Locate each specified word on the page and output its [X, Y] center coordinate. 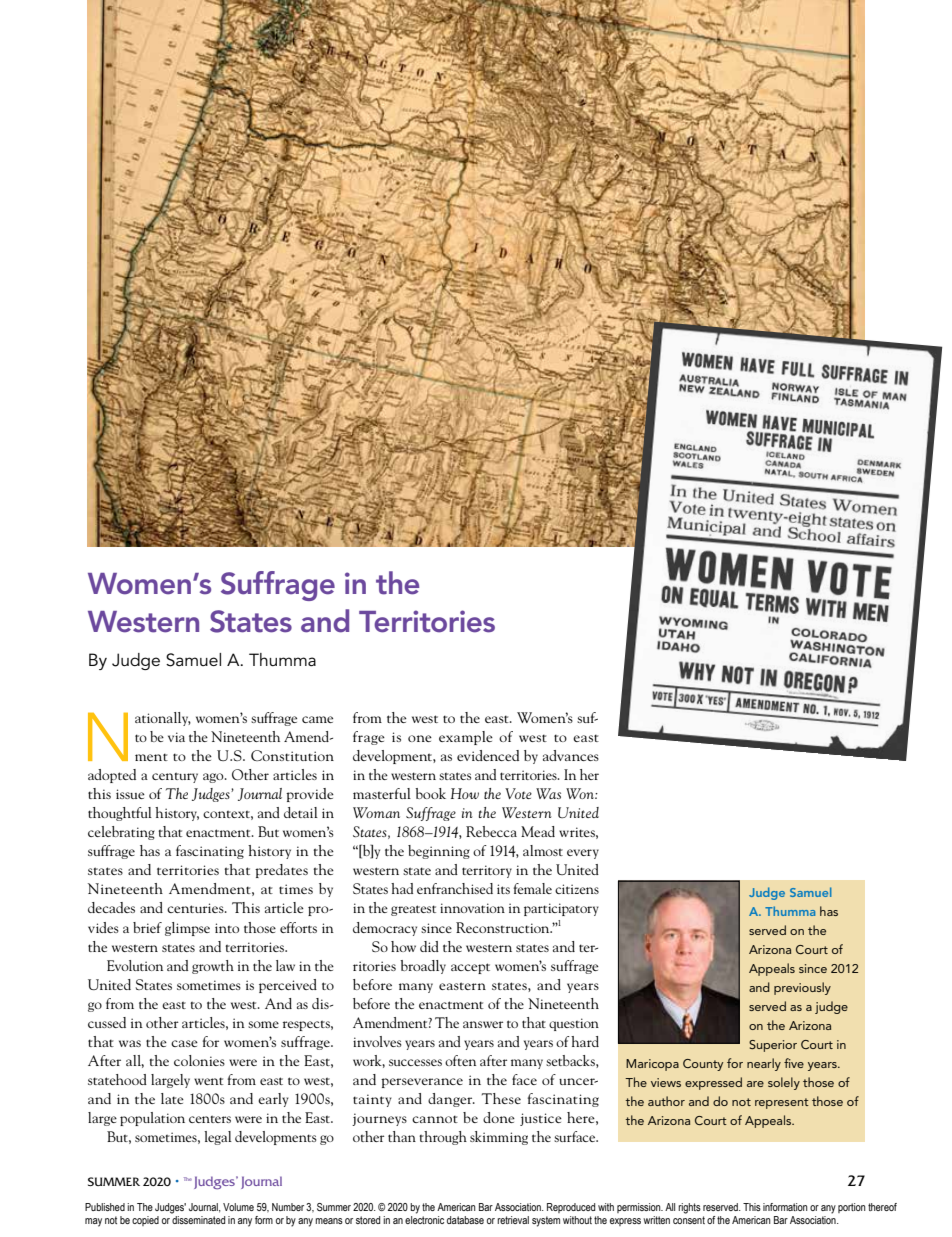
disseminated [198, 1220]
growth [213, 967]
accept [470, 968]
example [466, 738]
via [176, 737]
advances [571, 755]
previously [802, 988]
